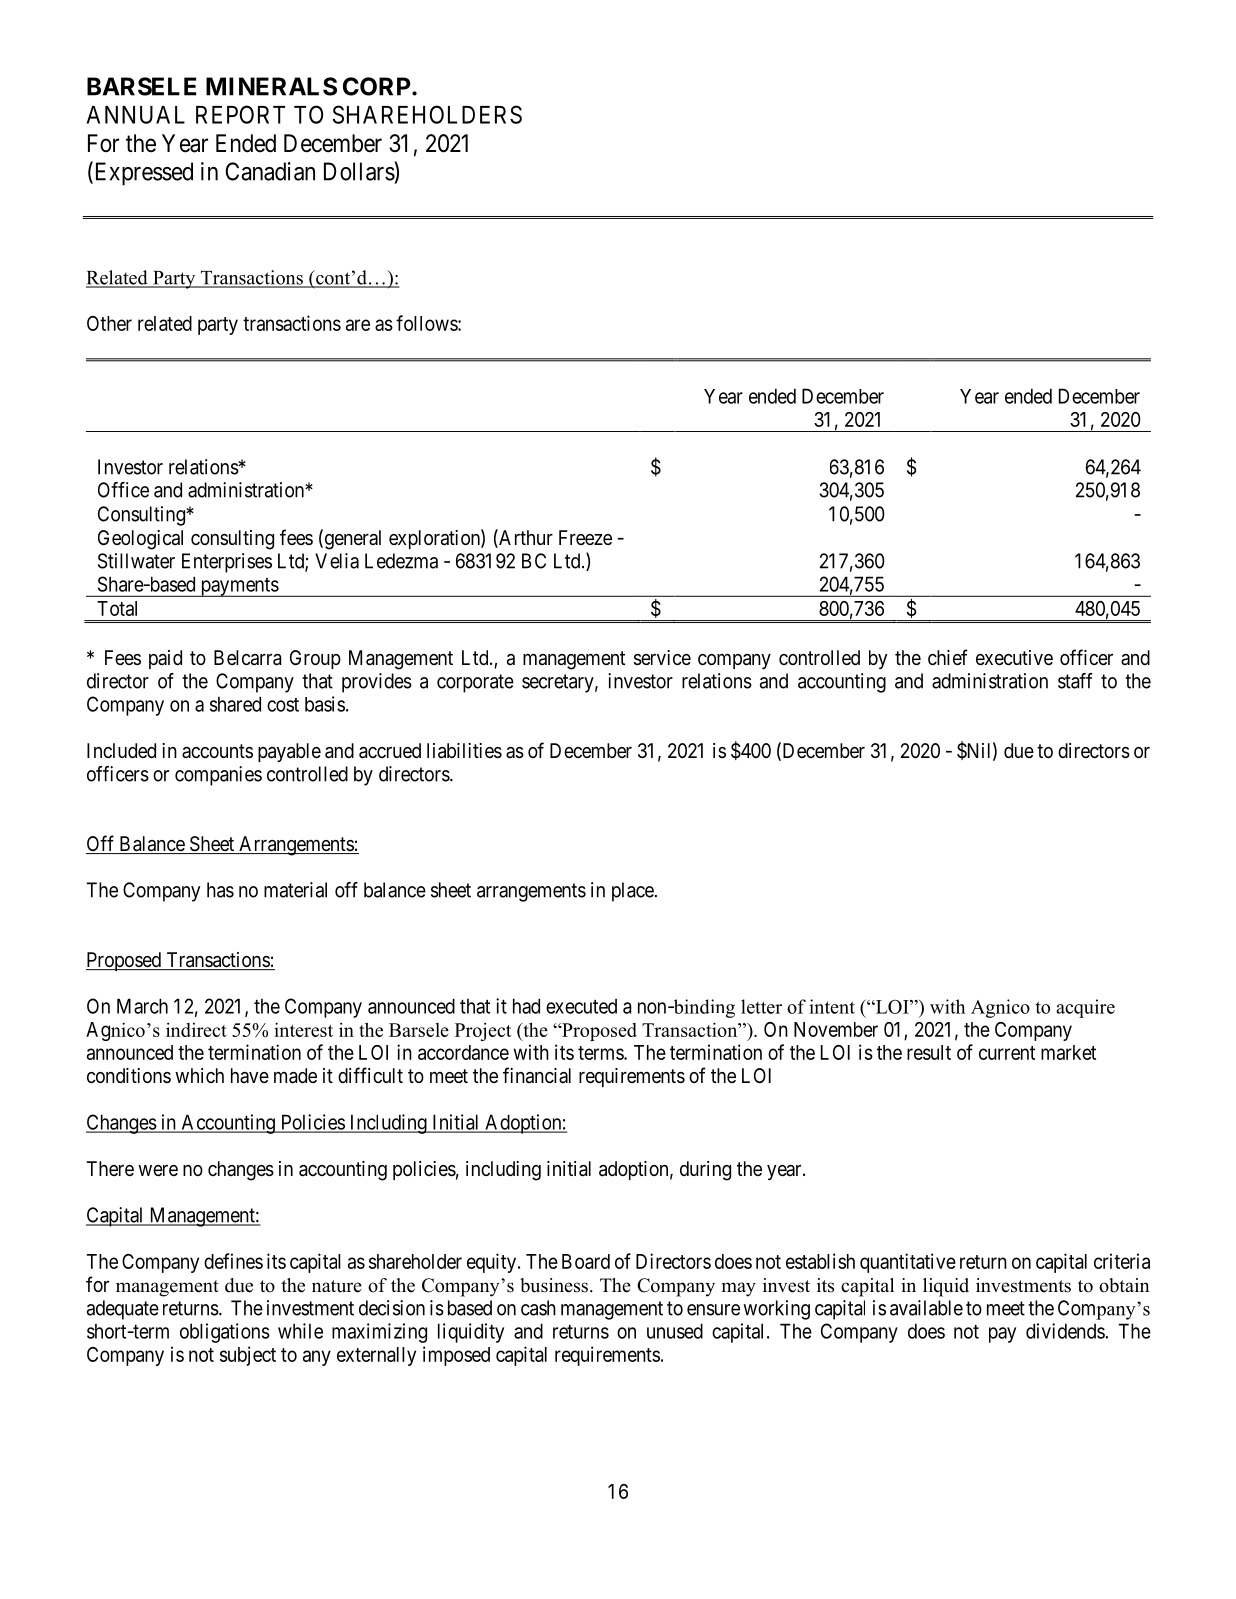 The width and height of the image is (1236, 1599). What do you see at coordinates (225, 1333) in the image?
I see `obligations` at bounding box center [225, 1333].
